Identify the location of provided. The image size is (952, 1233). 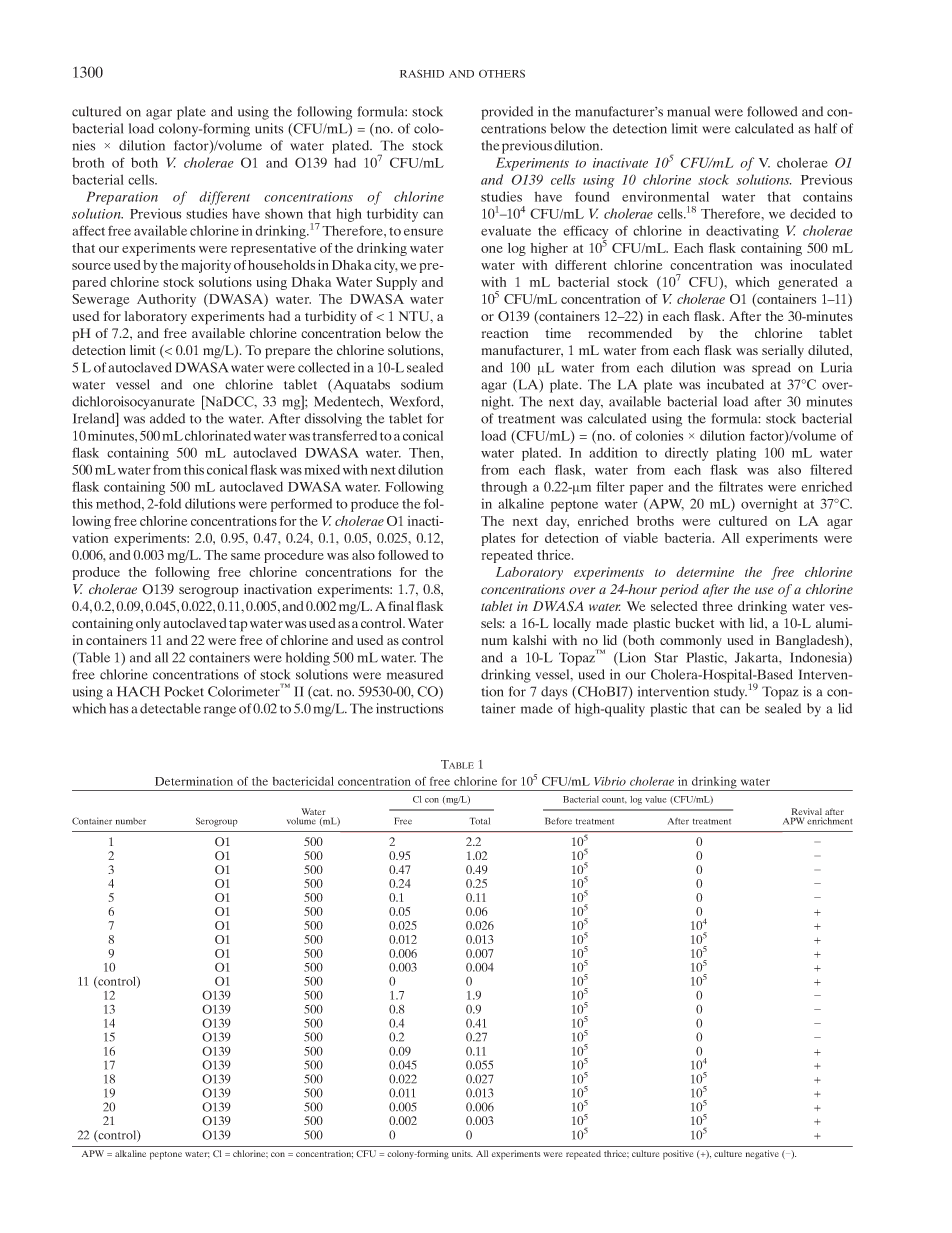
(507, 113).
